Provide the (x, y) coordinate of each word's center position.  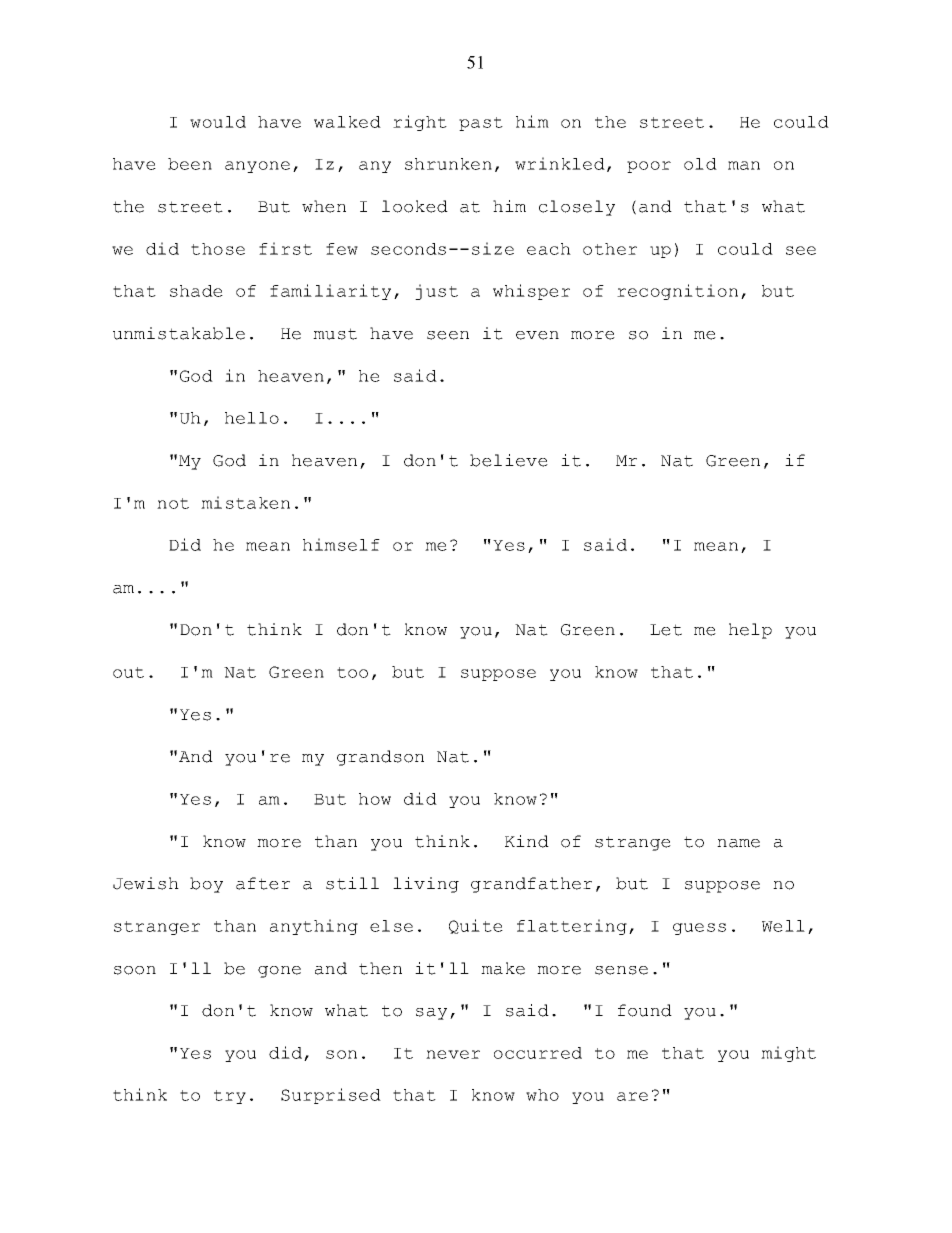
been (190, 164)
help (750, 631)
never (453, 1054)
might (788, 1054)
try (230, 1097)
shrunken (448, 164)
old (700, 164)
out (128, 672)
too (352, 672)
